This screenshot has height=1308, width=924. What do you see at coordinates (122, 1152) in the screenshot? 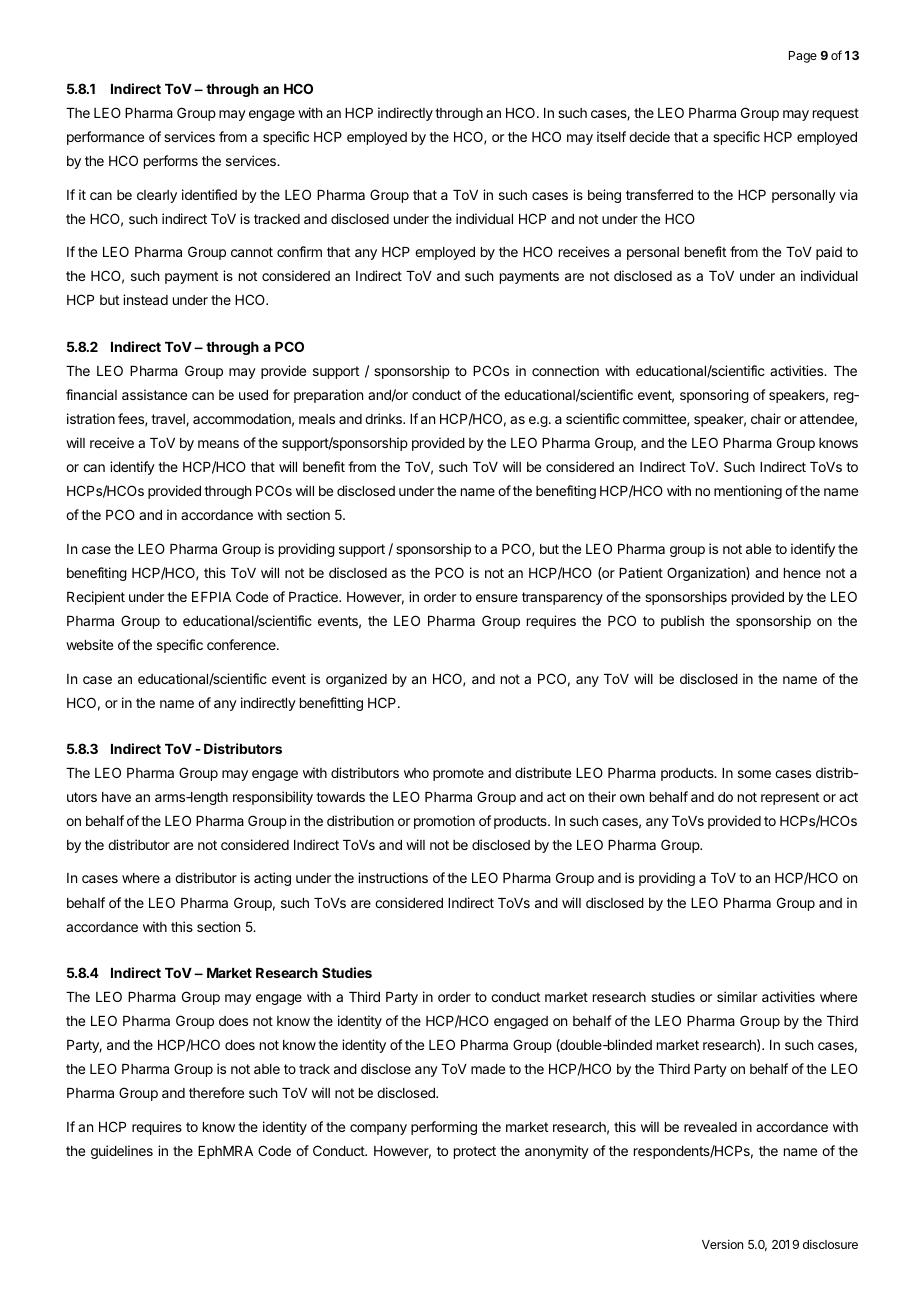
I see `guidelines` at bounding box center [122, 1152].
